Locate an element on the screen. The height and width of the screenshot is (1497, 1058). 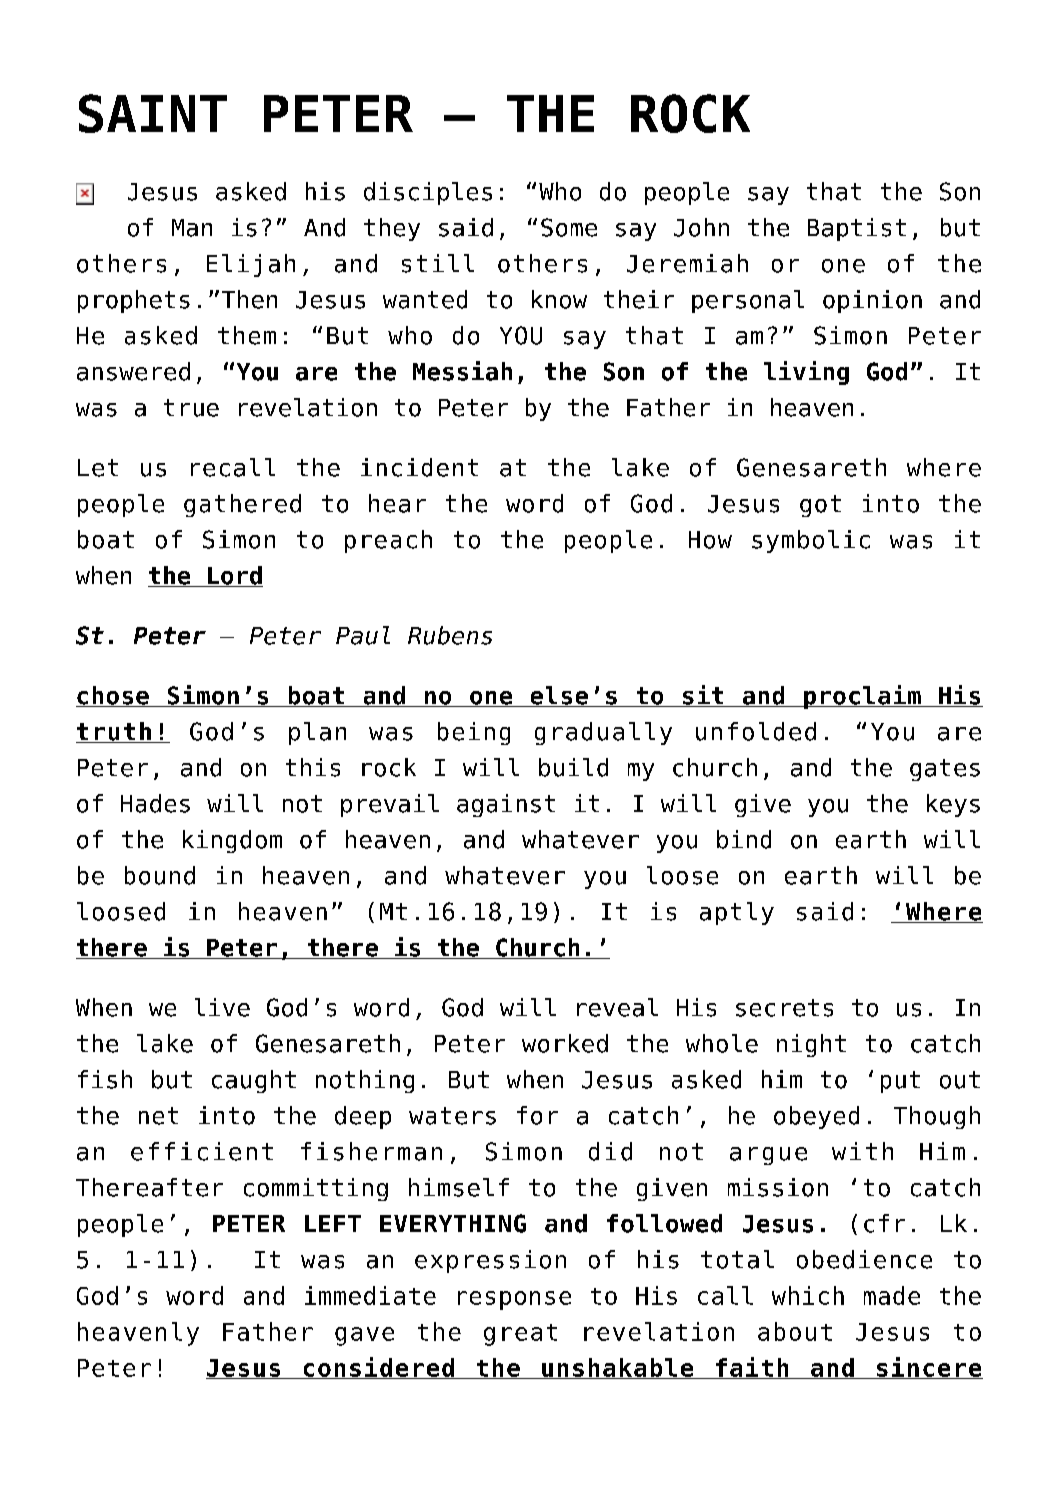
Baptist is located at coordinates (857, 229).
